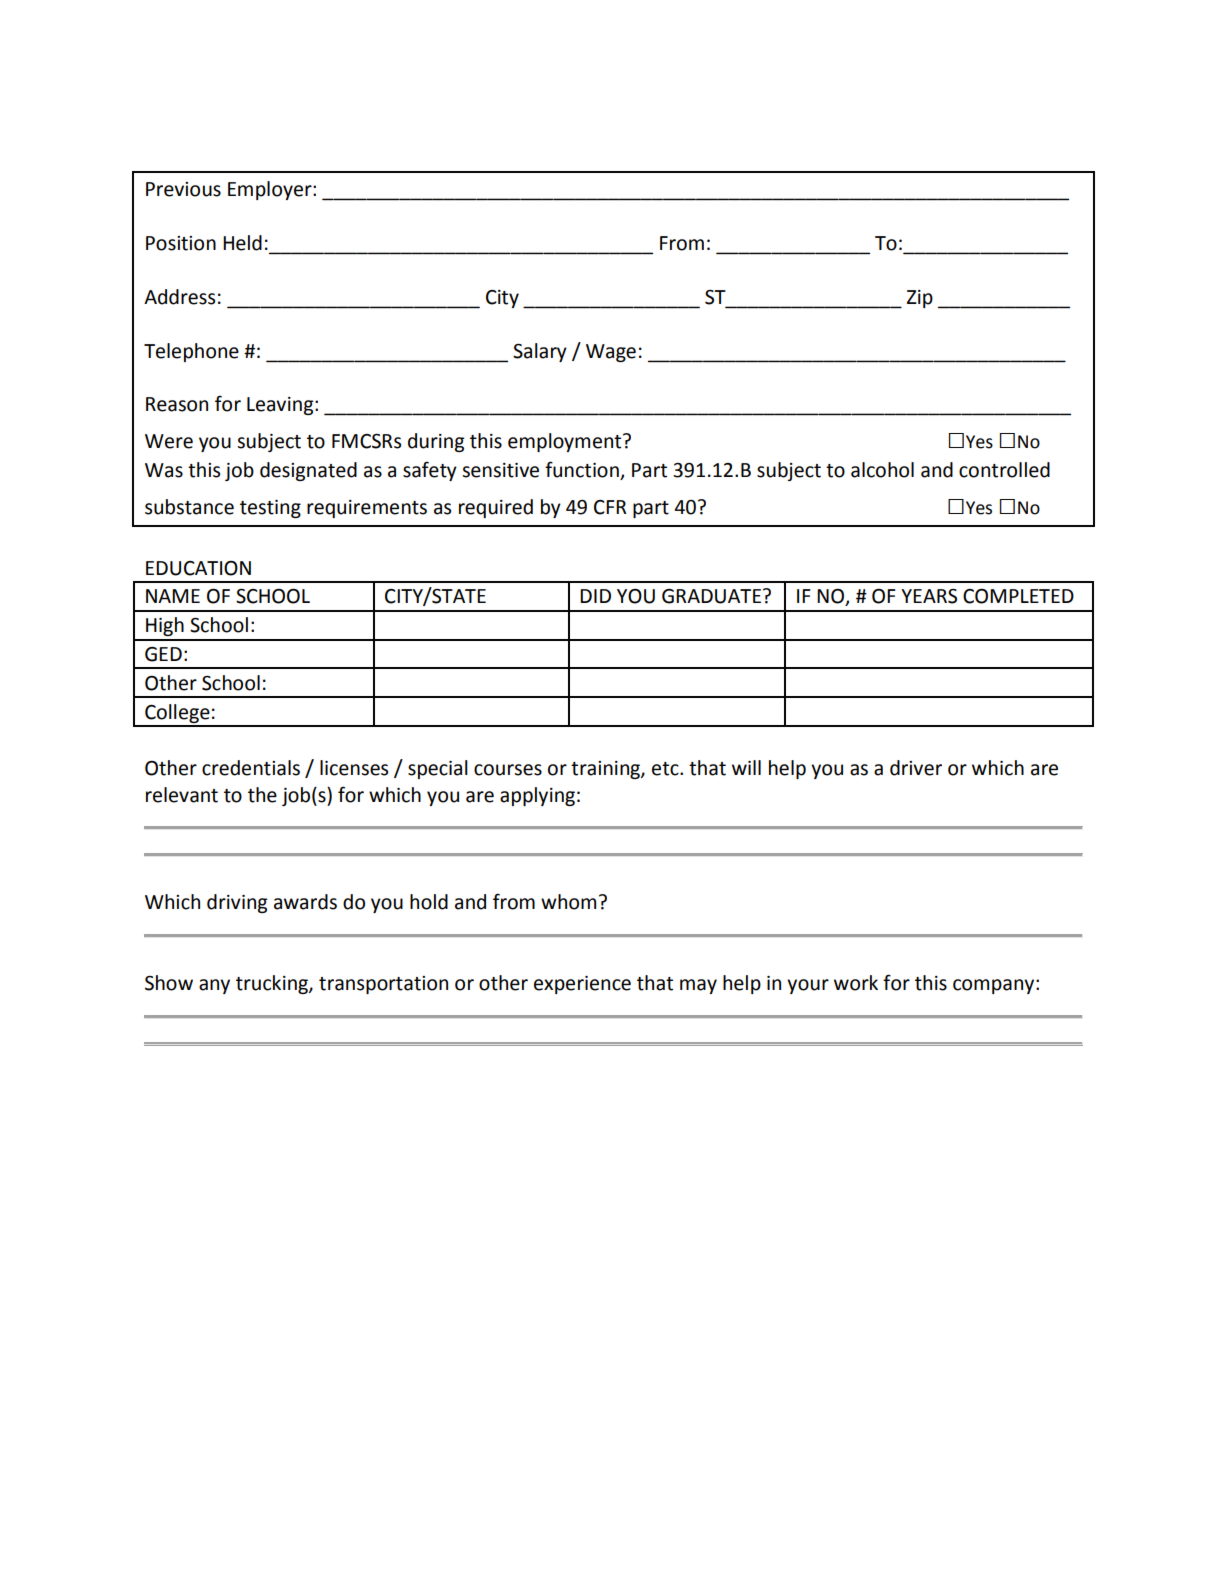  I want to click on Wage, so click(611, 353).
